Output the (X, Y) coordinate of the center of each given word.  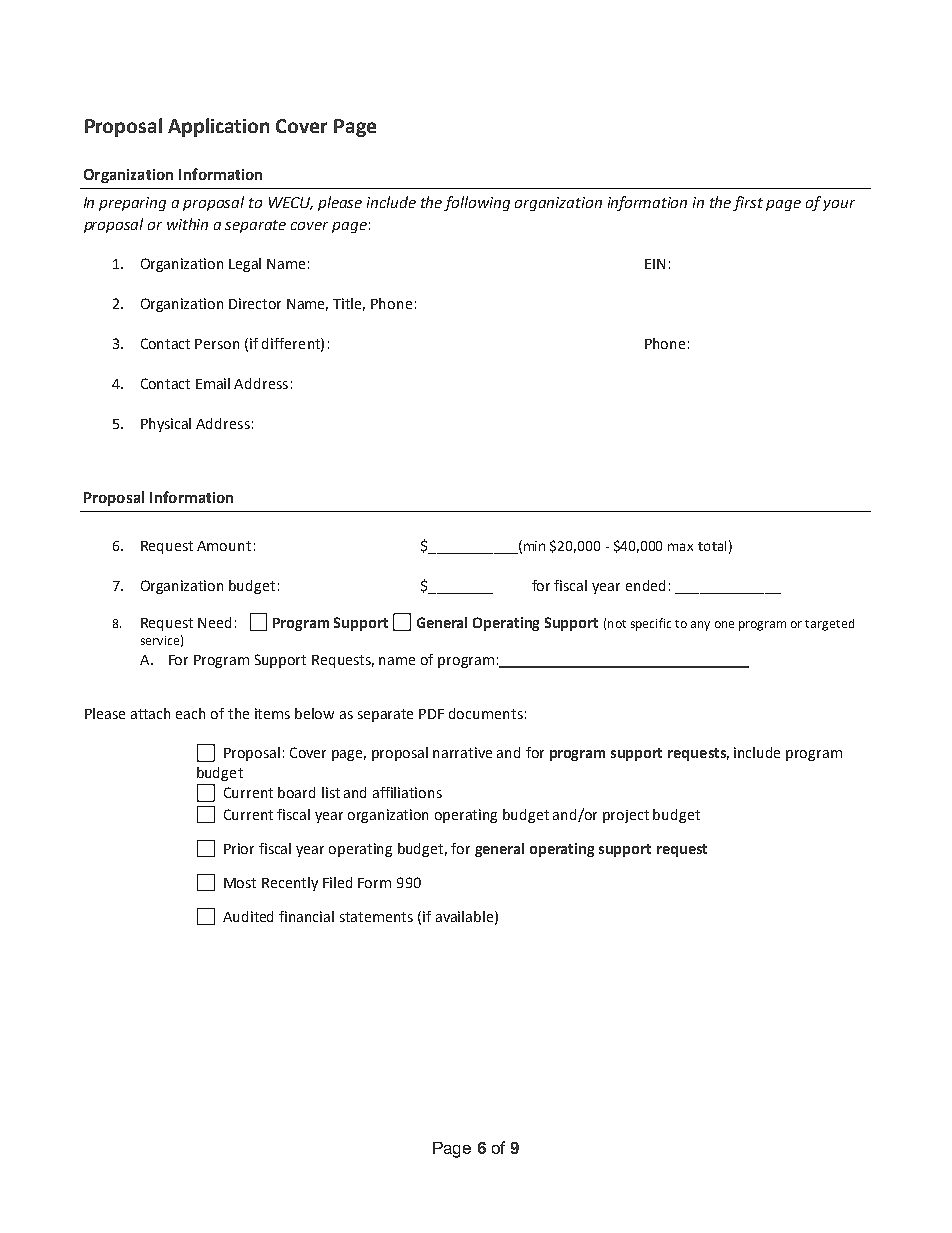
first (748, 203)
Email (213, 383)
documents (486, 713)
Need (214, 622)
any (700, 626)
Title (349, 304)
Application (218, 127)
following (477, 203)
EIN (655, 264)
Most (240, 883)
